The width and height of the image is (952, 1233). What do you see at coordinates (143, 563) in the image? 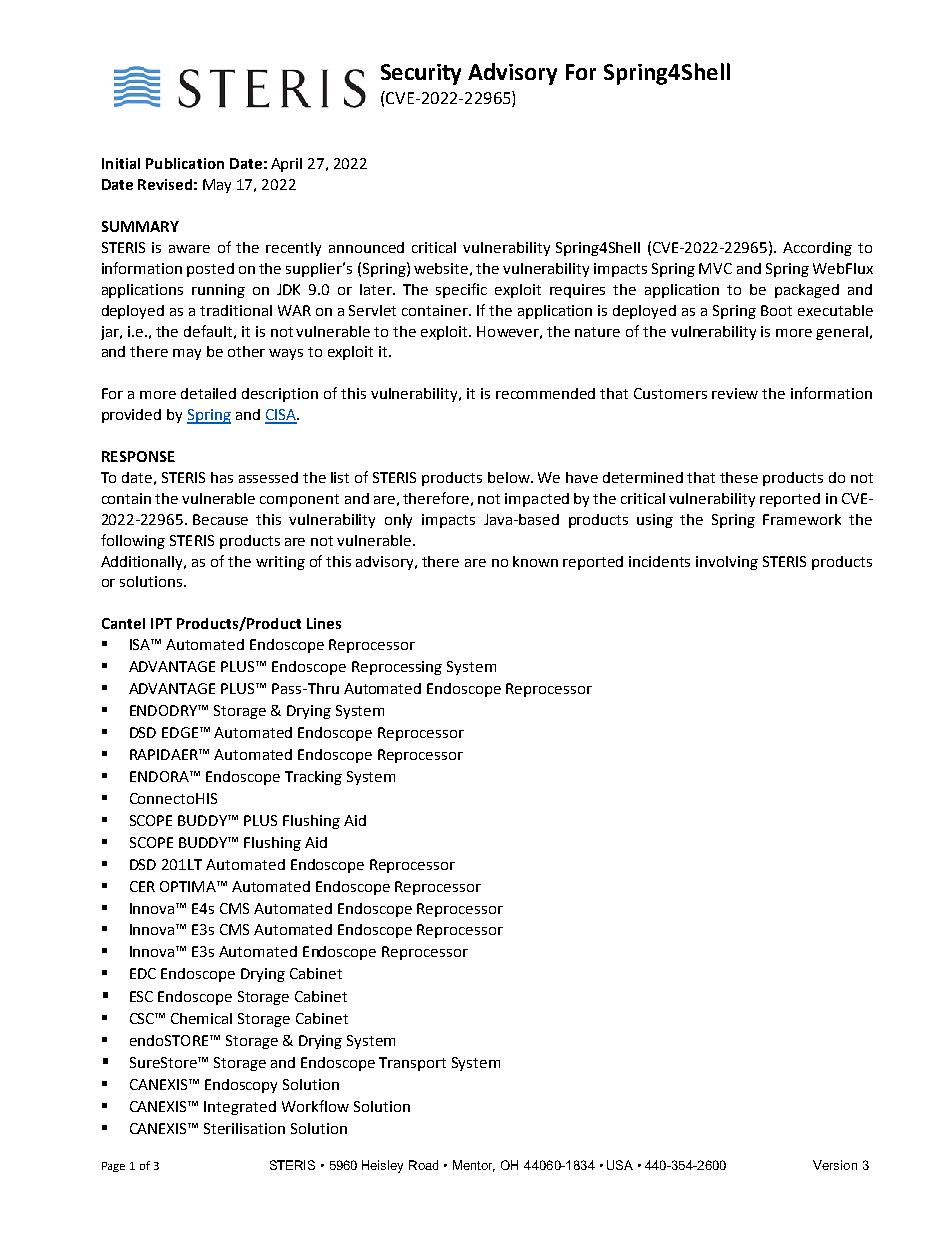
I see `Additionally` at bounding box center [143, 563].
